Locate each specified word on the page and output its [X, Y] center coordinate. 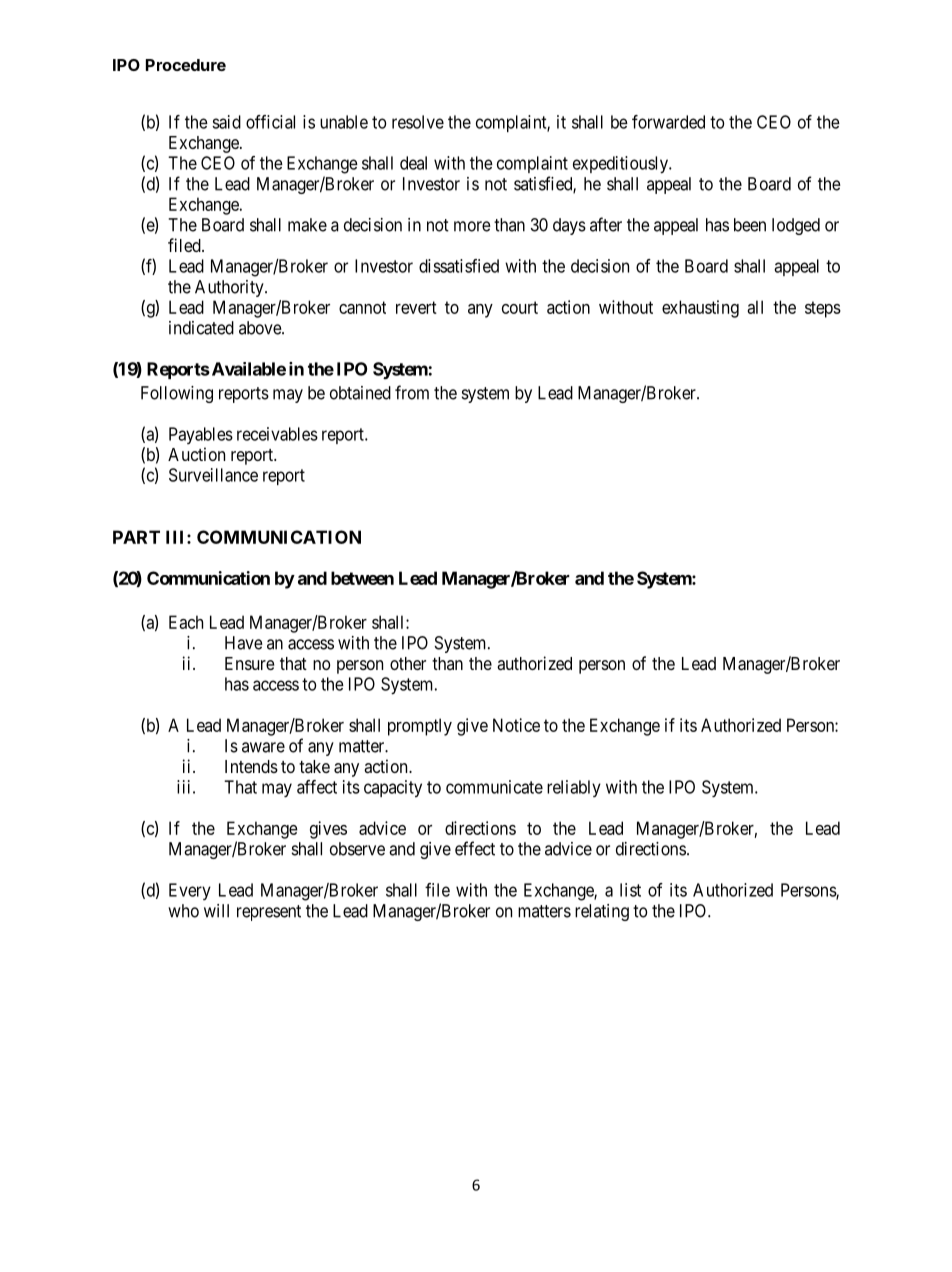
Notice [516, 725]
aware [263, 747]
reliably [574, 788]
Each [186, 622]
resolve [418, 122]
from [412, 392]
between [362, 578]
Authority [230, 288]
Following [177, 394]
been [750, 225]
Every [190, 891]
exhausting [700, 309]
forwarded [668, 122]
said [226, 122]
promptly [420, 727]
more [472, 226]
